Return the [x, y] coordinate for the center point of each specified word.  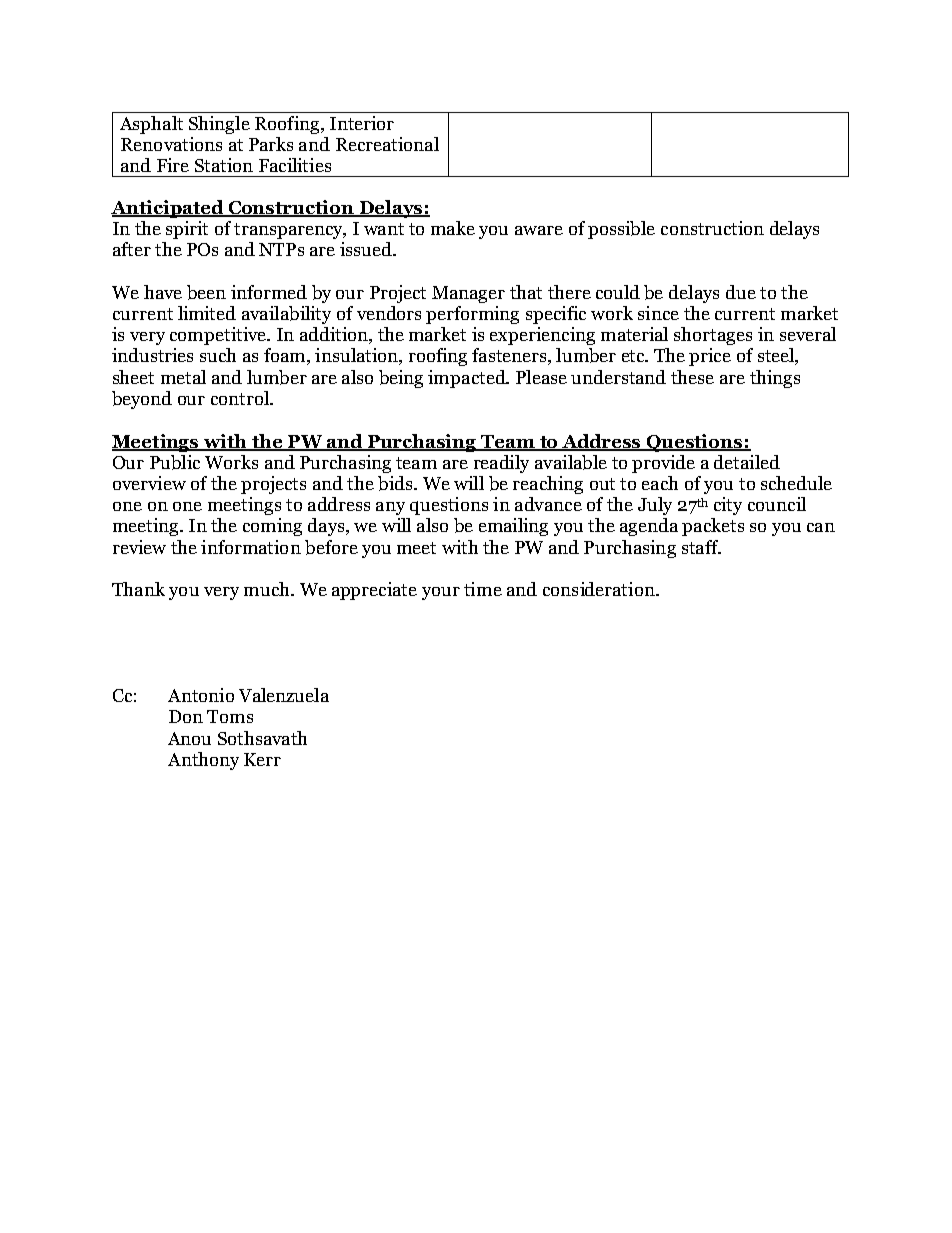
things [775, 379]
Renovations [171, 144]
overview [149, 483]
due [741, 292]
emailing [513, 527]
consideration [600, 589]
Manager [468, 294]
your [441, 593]
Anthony [203, 761]
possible [621, 230]
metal [183, 377]
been [206, 292]
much [268, 589]
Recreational [387, 144]
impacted [468, 379]
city [728, 506]
